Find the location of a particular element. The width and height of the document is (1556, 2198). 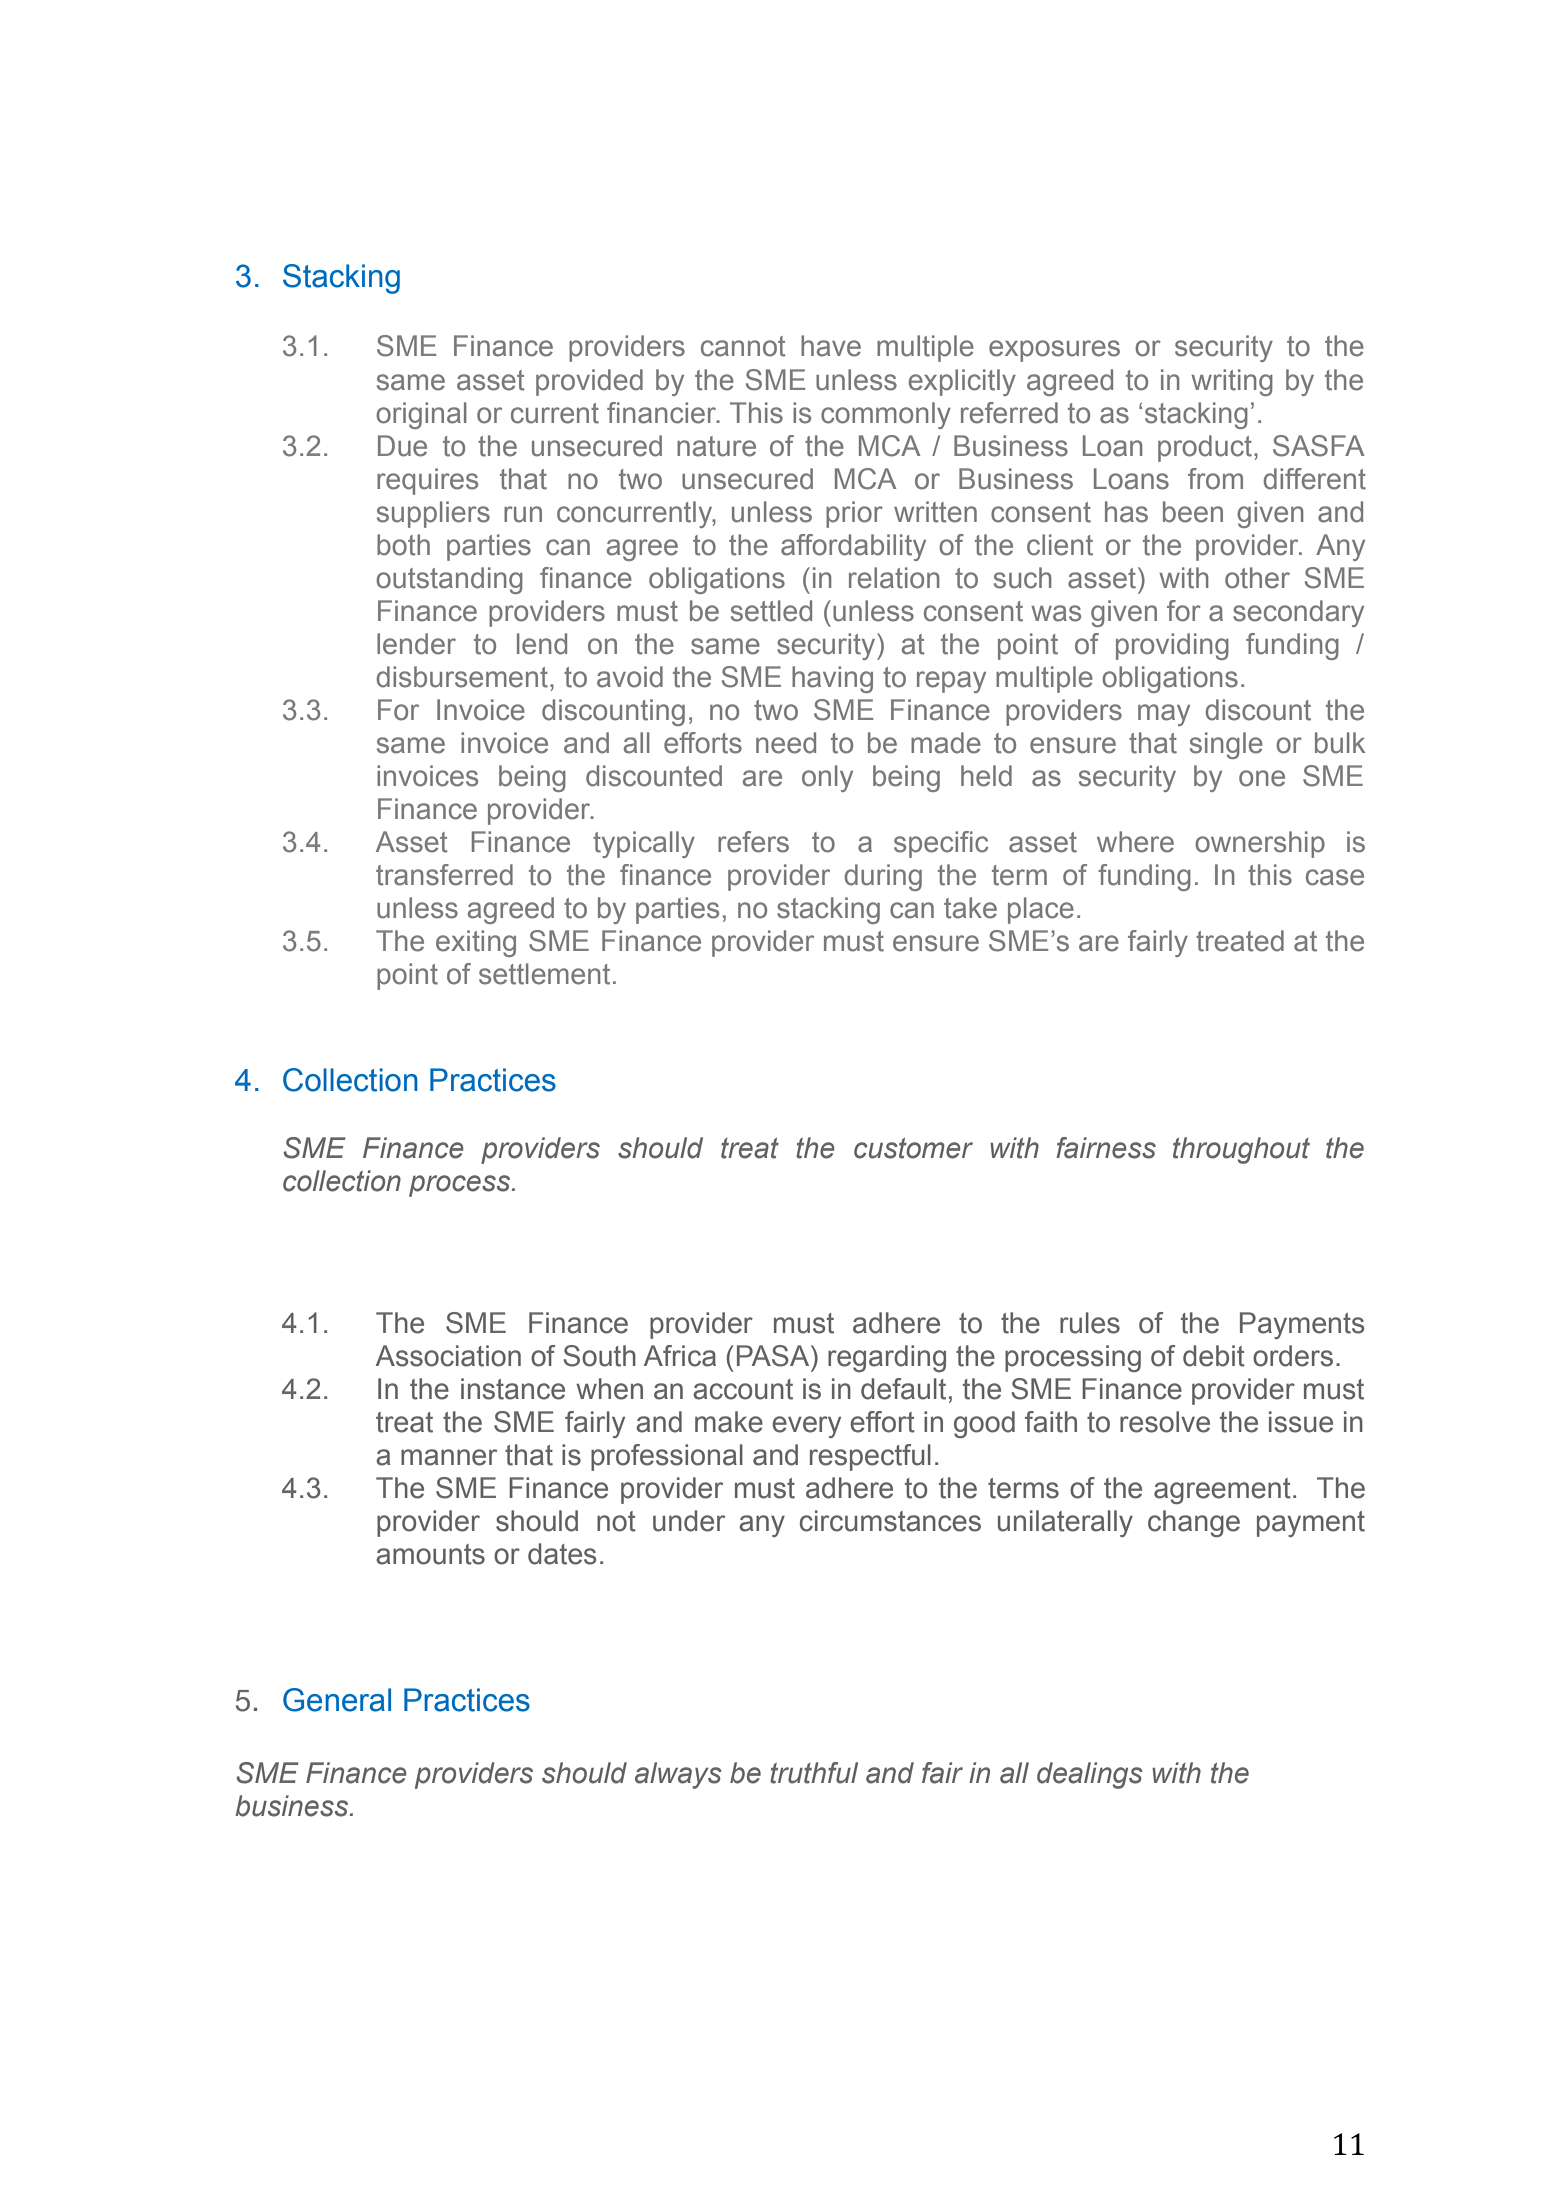

have is located at coordinates (831, 346).
